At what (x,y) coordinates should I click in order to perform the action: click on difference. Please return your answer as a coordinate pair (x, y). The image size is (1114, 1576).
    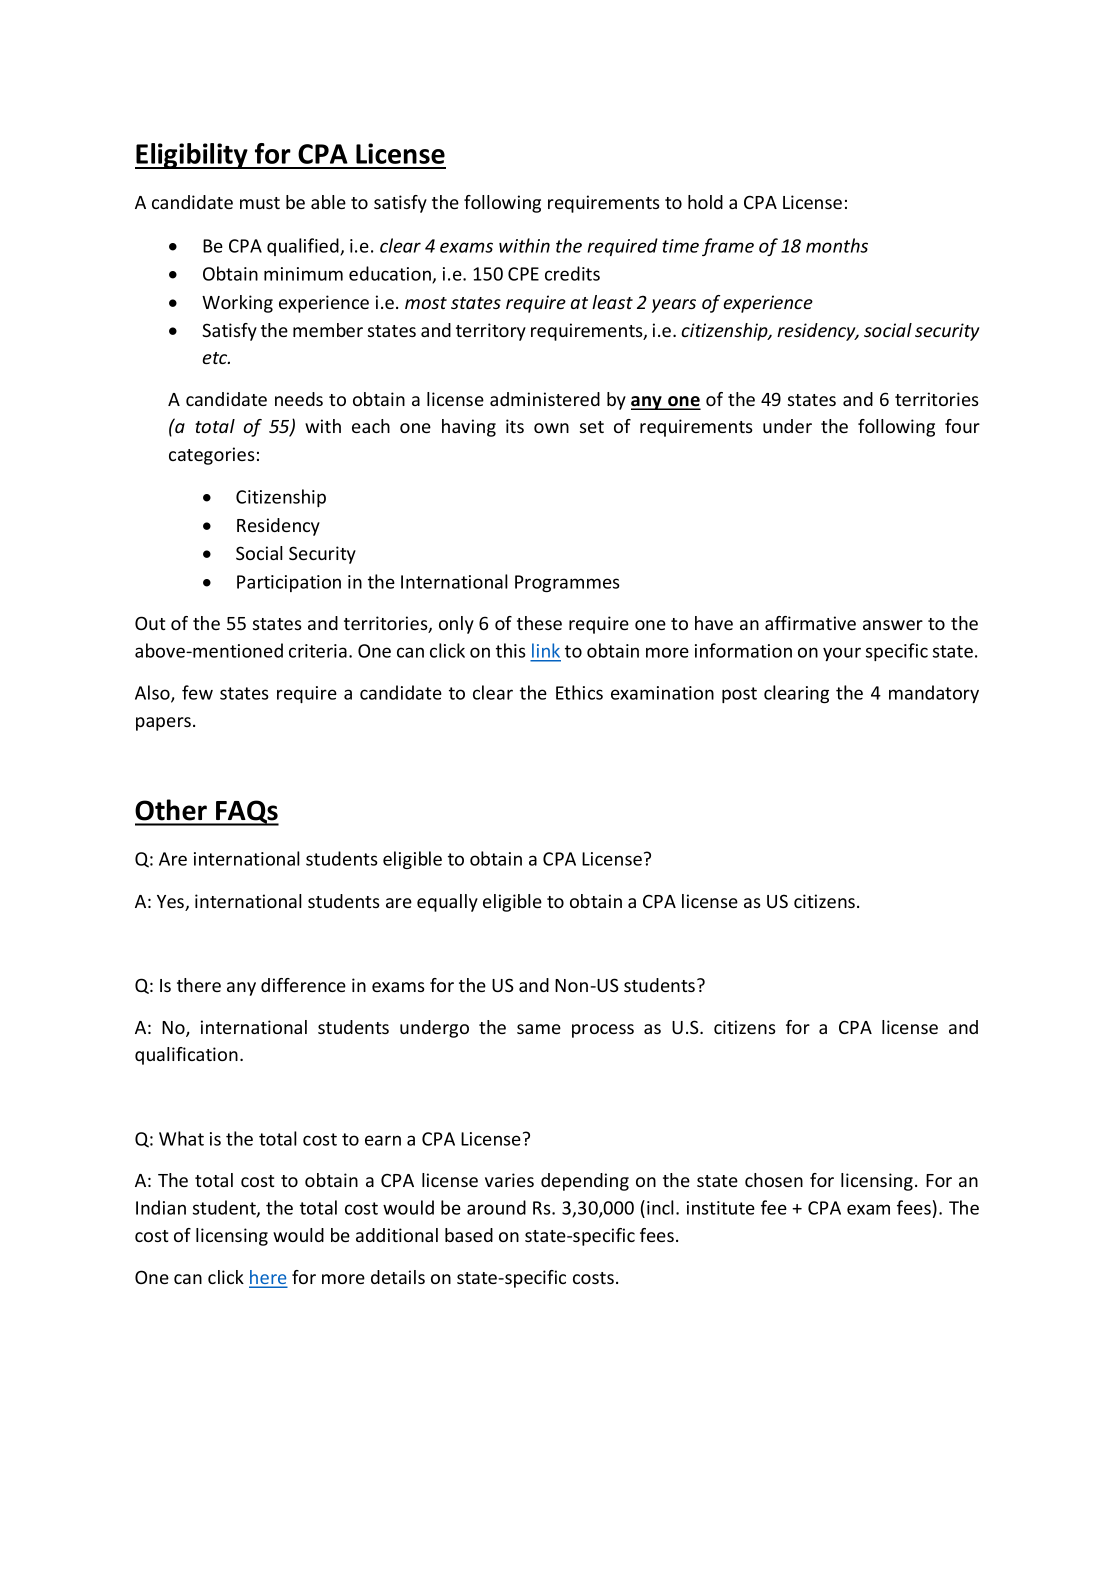
    Looking at the image, I should click on (303, 985).
